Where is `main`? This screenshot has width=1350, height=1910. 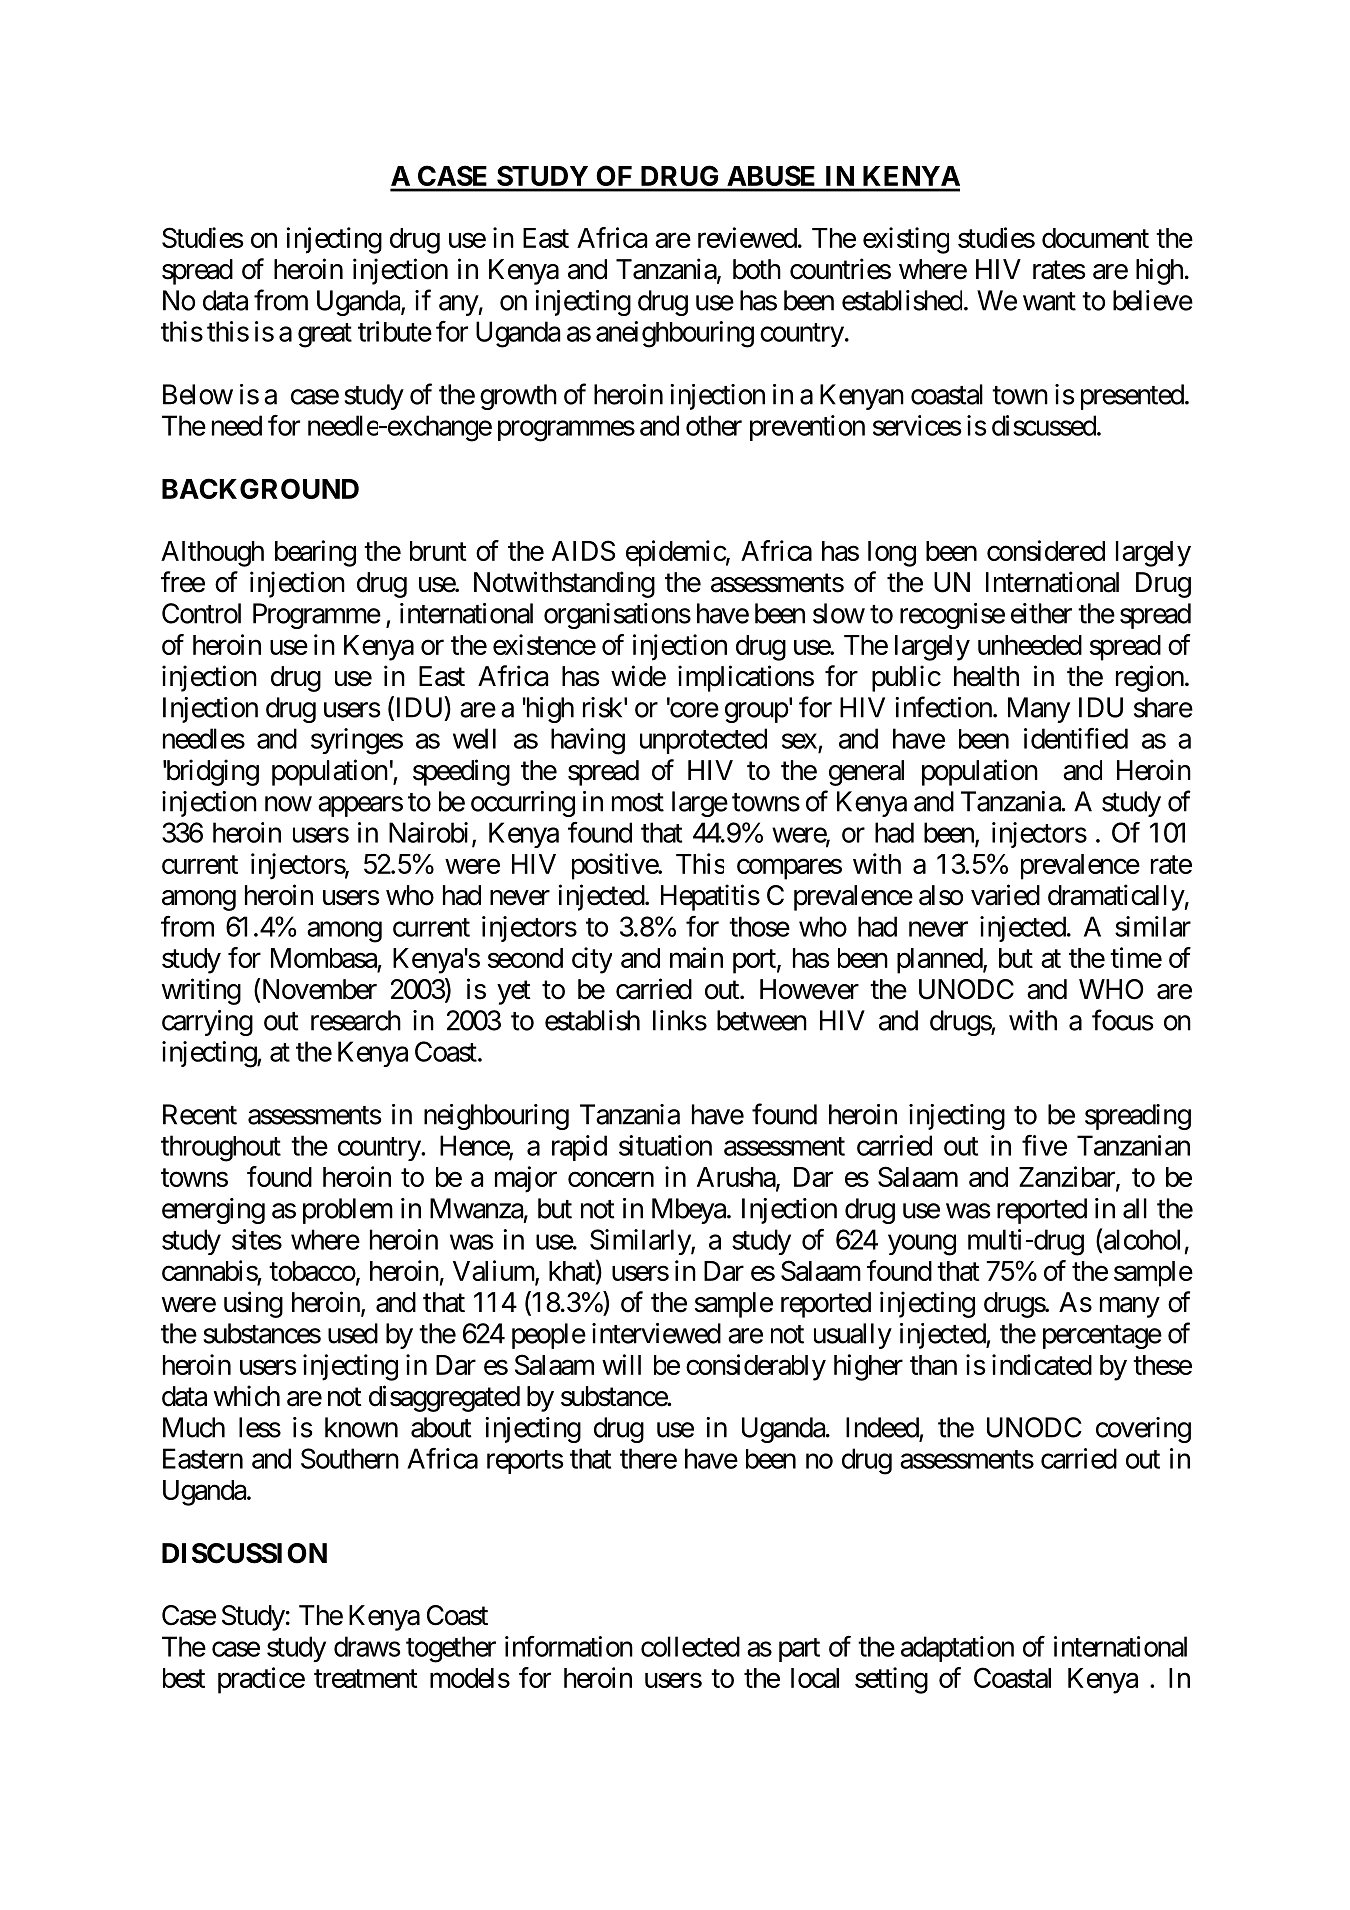
main is located at coordinates (696, 957).
